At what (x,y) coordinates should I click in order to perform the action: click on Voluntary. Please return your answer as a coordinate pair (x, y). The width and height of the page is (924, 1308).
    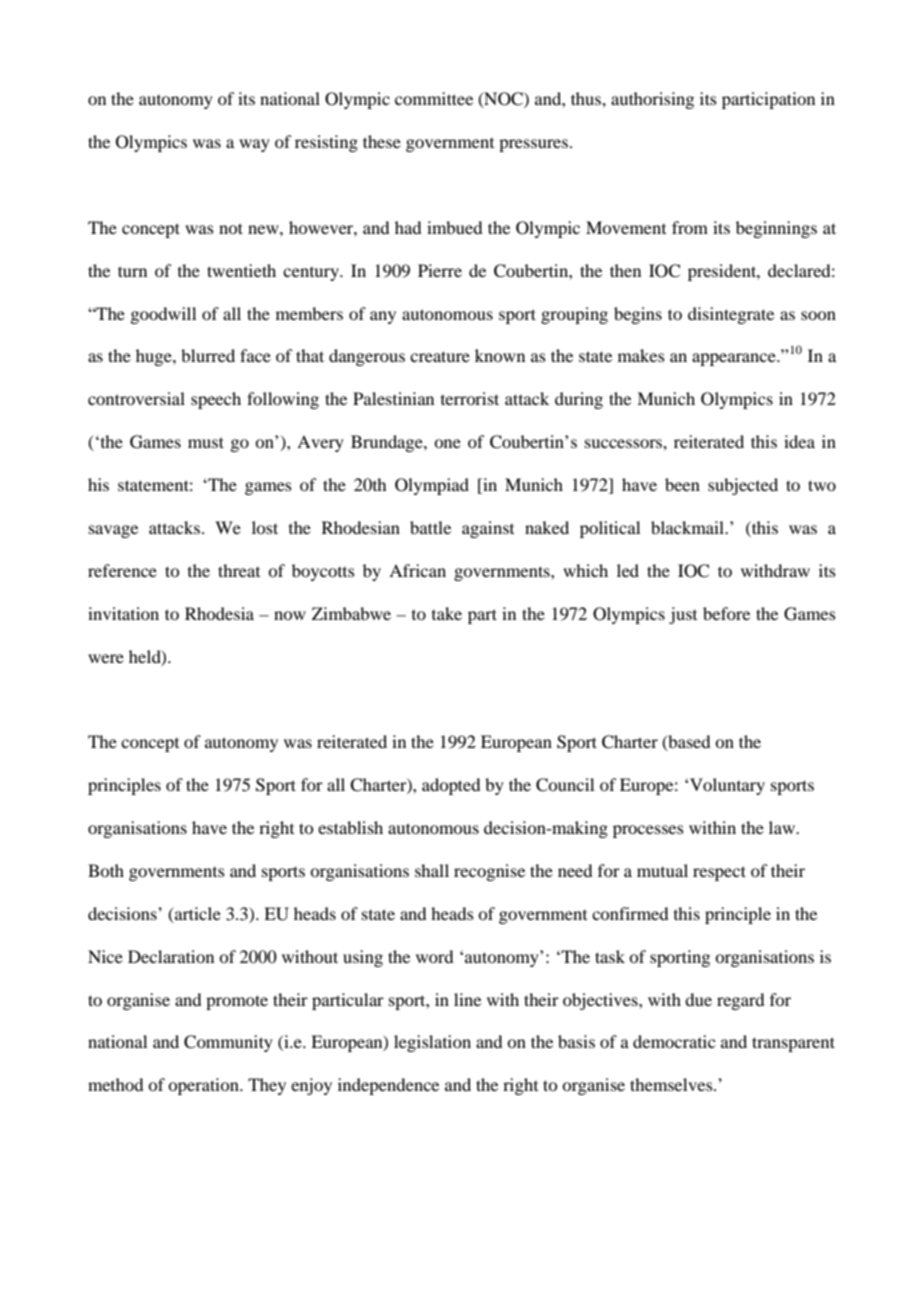
    Looking at the image, I should click on (727, 786).
